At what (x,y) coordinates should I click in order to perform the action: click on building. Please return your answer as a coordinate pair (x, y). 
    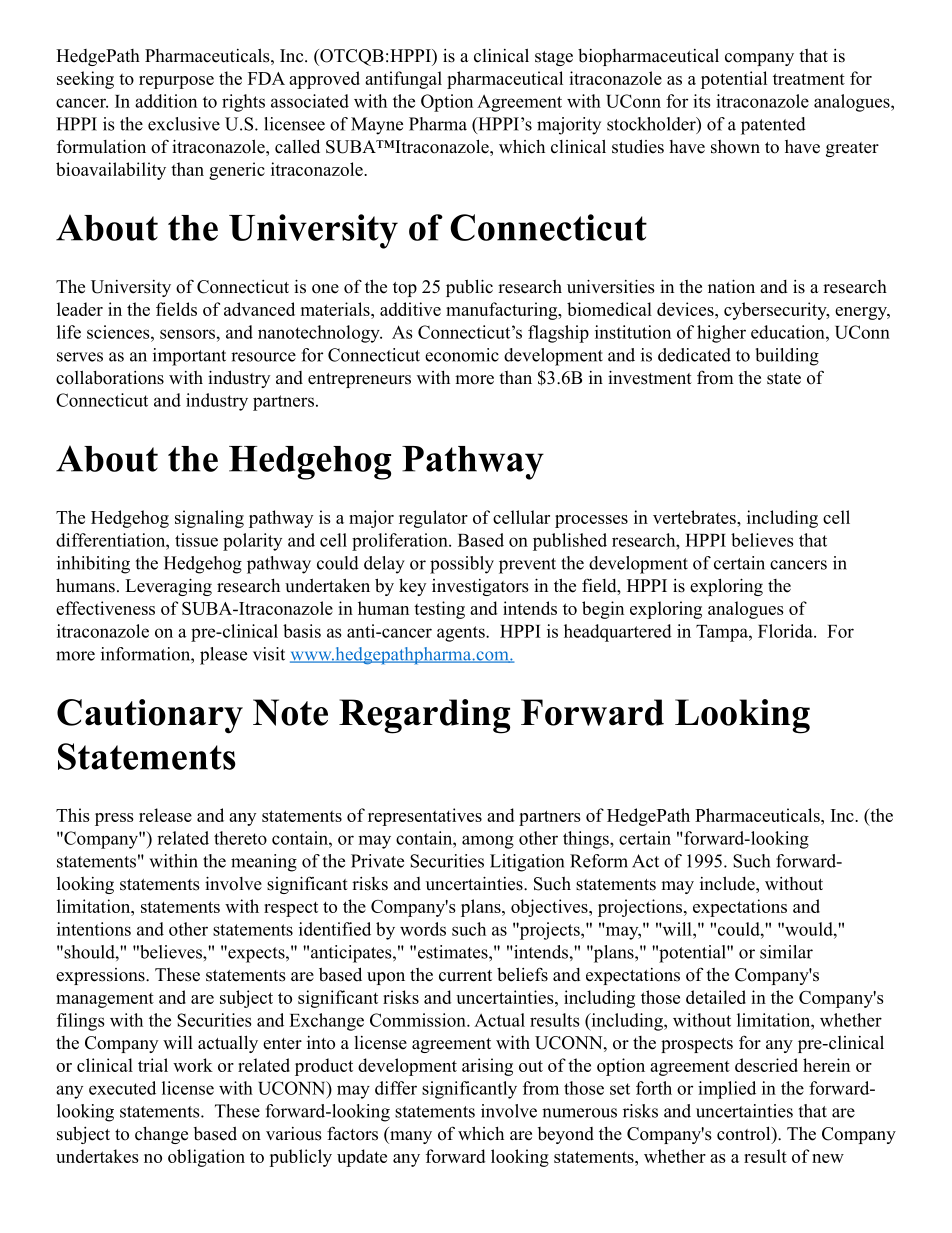
    Looking at the image, I should click on (787, 357).
